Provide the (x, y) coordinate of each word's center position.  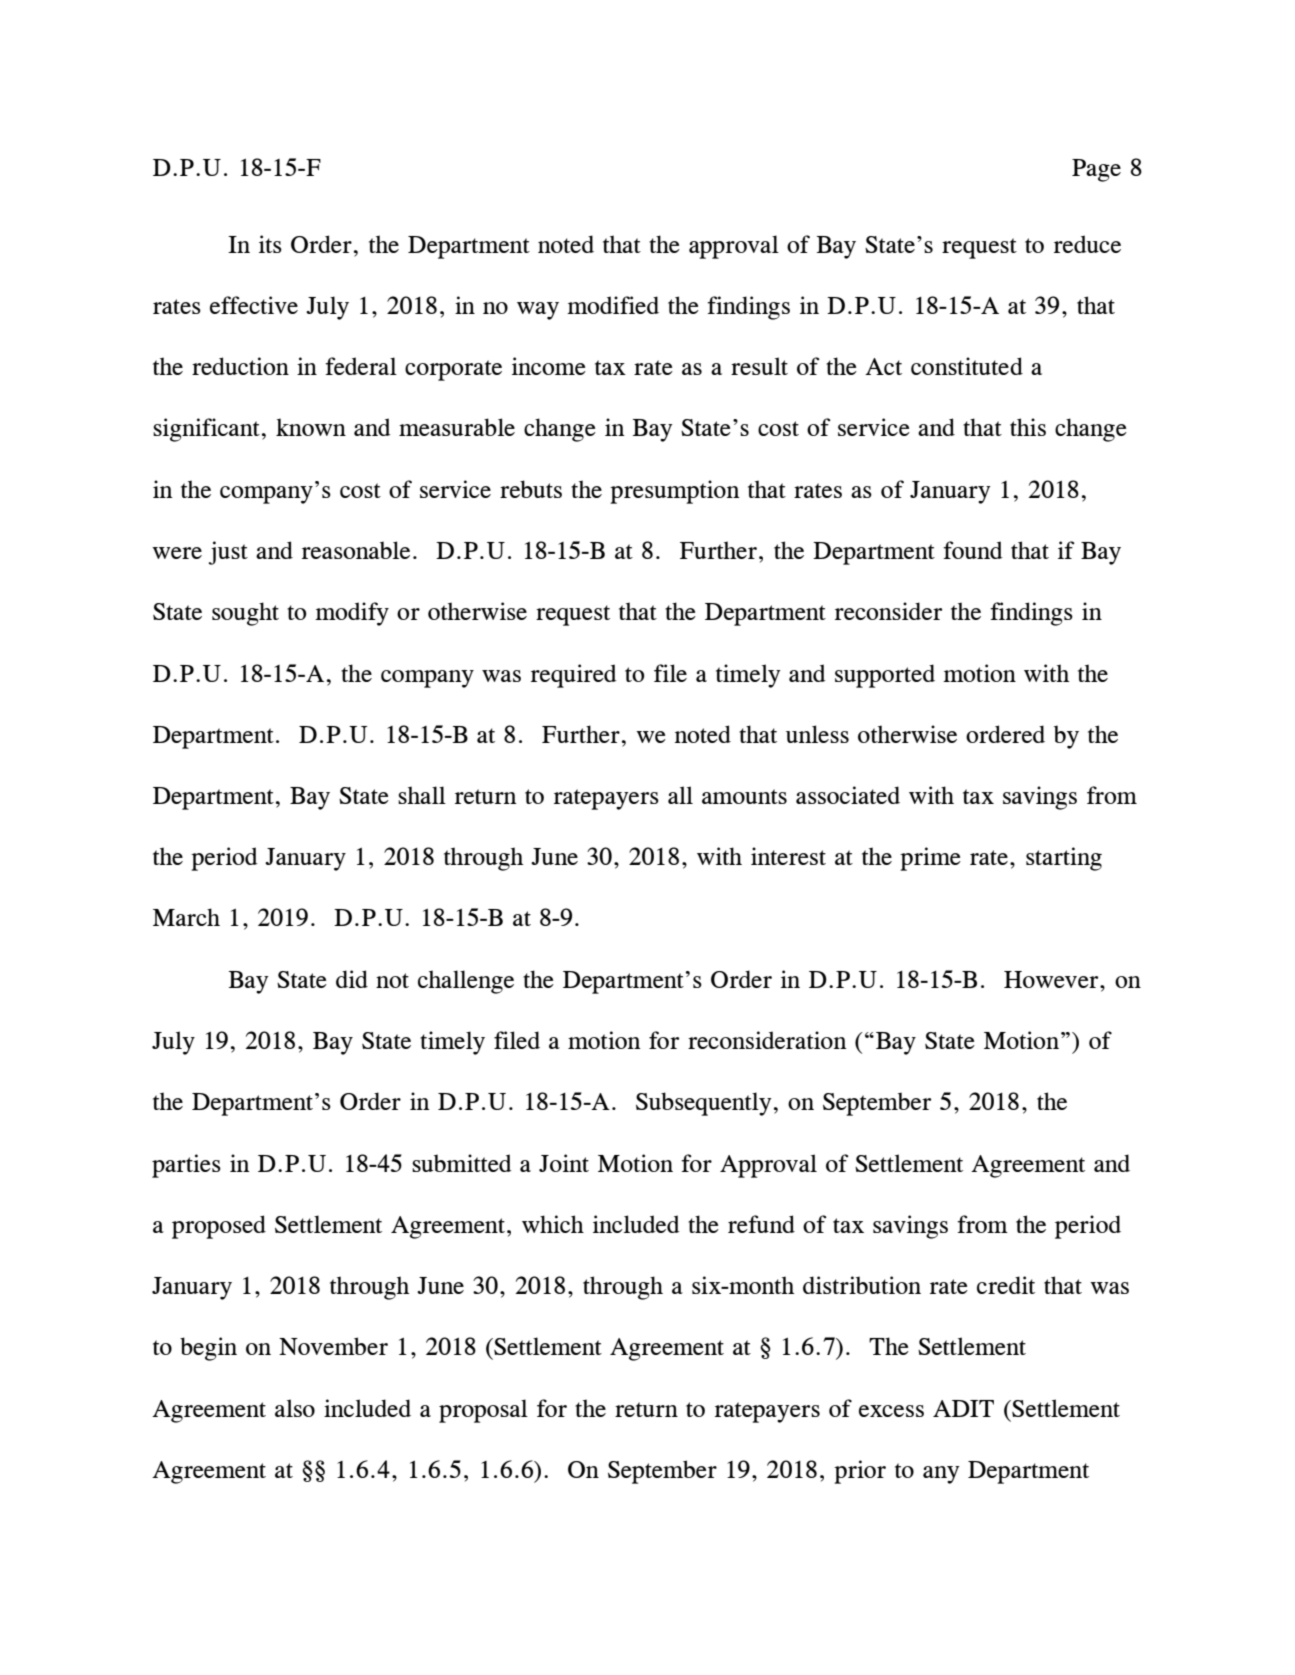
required (574, 676)
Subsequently (704, 1104)
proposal (483, 1411)
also (295, 1408)
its (270, 244)
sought (245, 614)
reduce (1087, 244)
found (973, 550)
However (1052, 979)
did (352, 979)
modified (613, 305)
